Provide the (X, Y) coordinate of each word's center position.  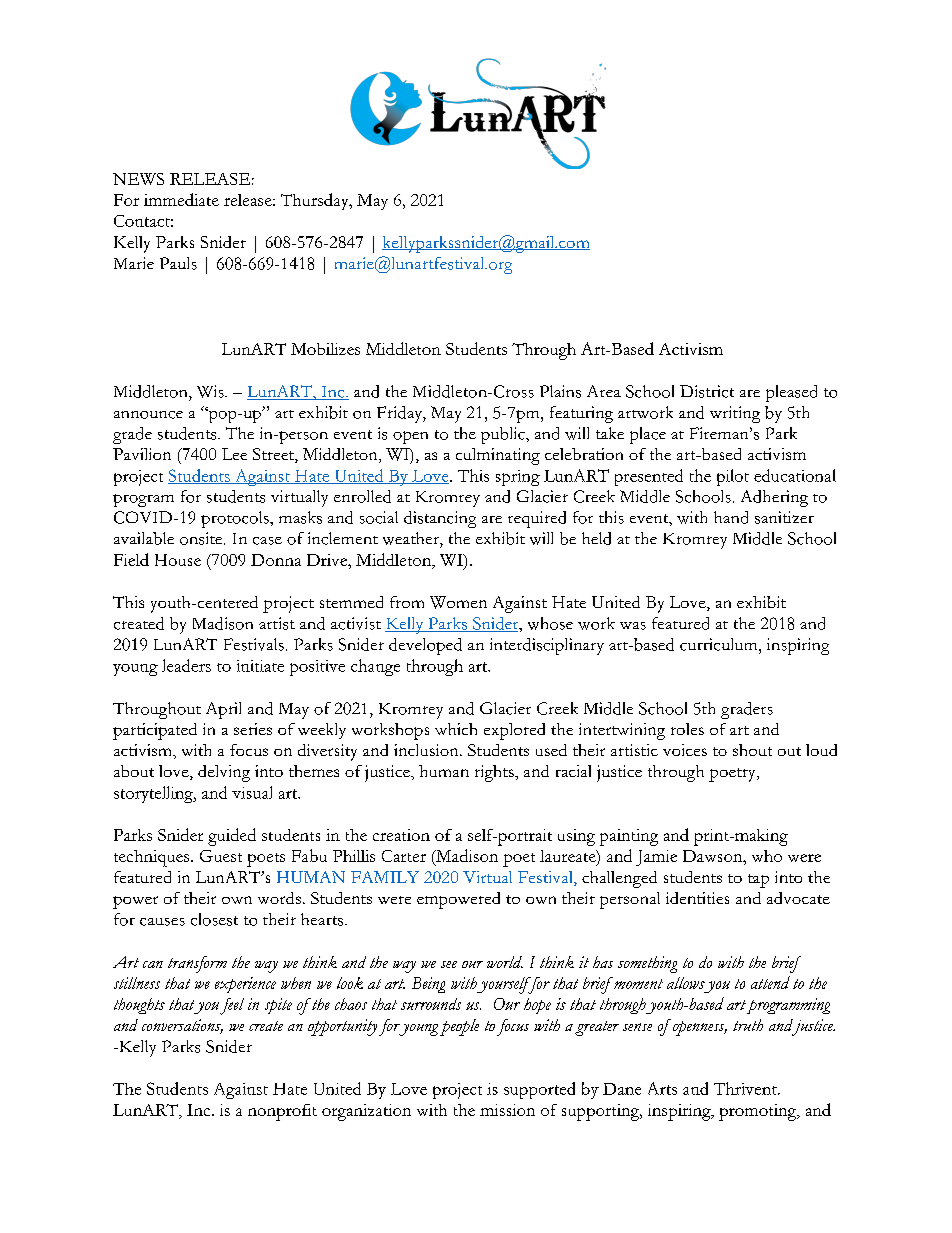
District (707, 391)
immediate (181, 199)
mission (507, 1110)
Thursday (316, 201)
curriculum (720, 644)
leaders (186, 665)
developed (425, 646)
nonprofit (282, 1112)
